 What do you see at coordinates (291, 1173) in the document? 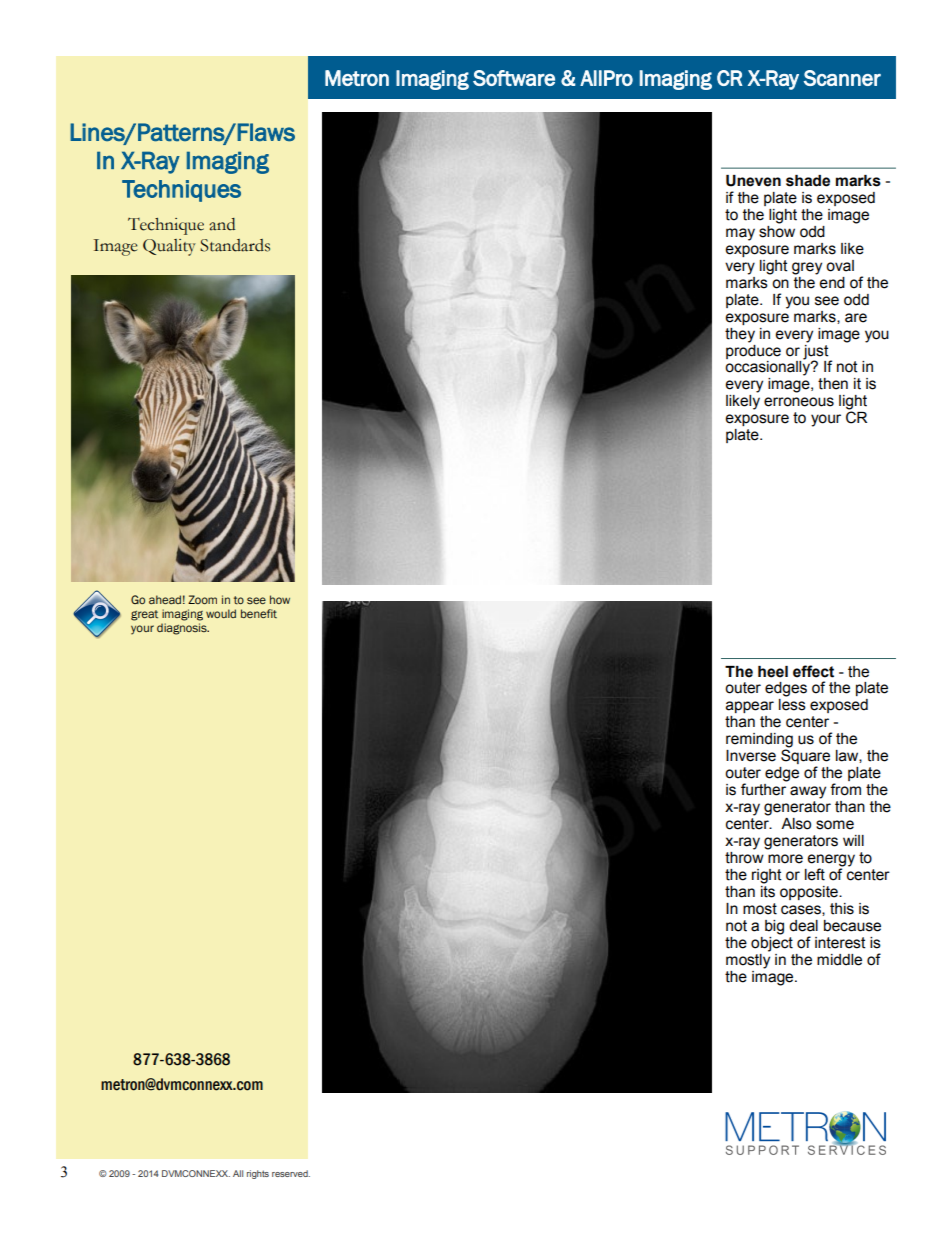
I see `reserved` at bounding box center [291, 1173].
